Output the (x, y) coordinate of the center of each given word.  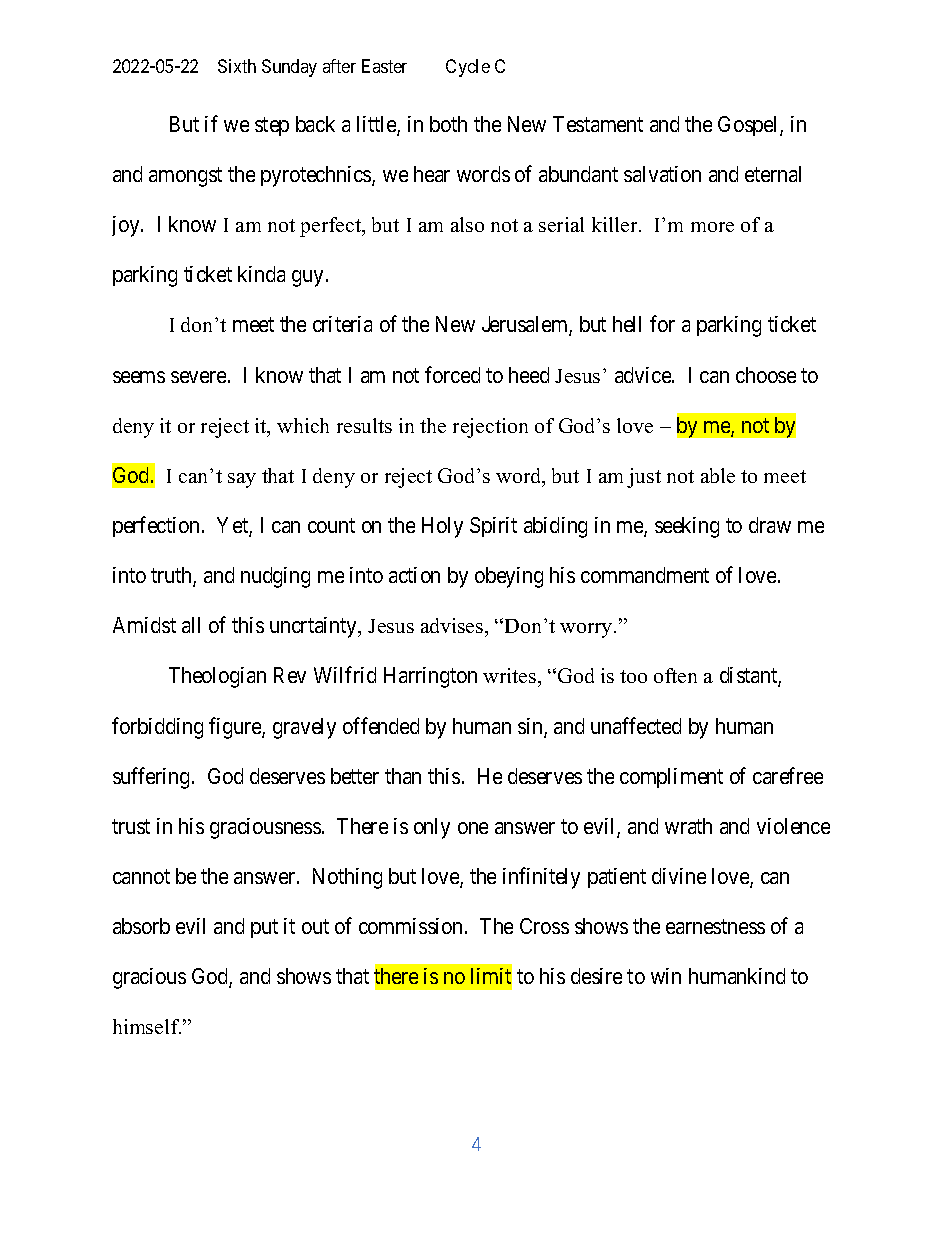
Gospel (749, 126)
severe (198, 377)
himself (147, 1026)
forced (452, 374)
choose (766, 375)
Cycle (468, 68)
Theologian (217, 677)
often (675, 675)
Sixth (237, 66)
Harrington (430, 677)
